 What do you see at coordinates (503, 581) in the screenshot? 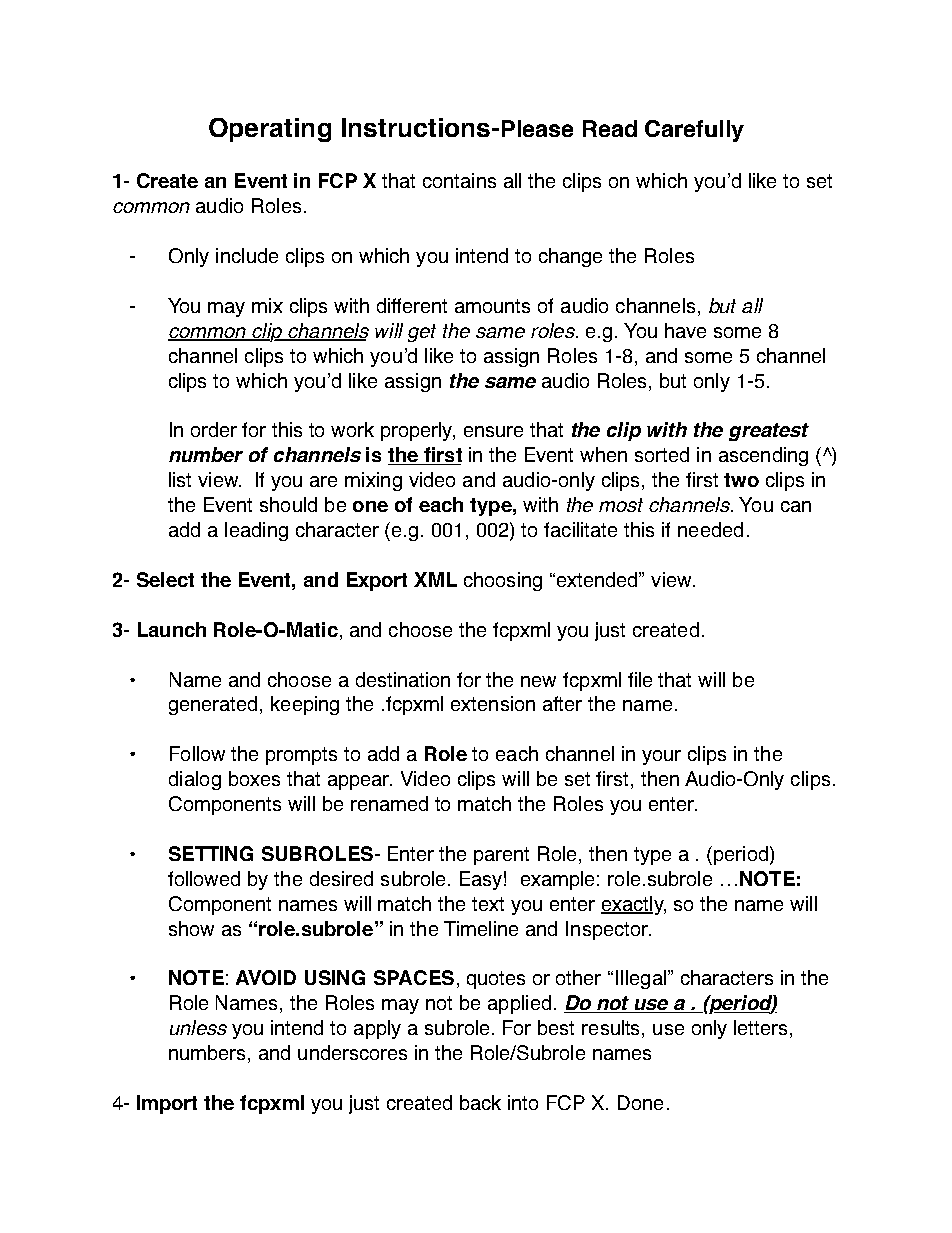
I see `choosing` at bounding box center [503, 581].
